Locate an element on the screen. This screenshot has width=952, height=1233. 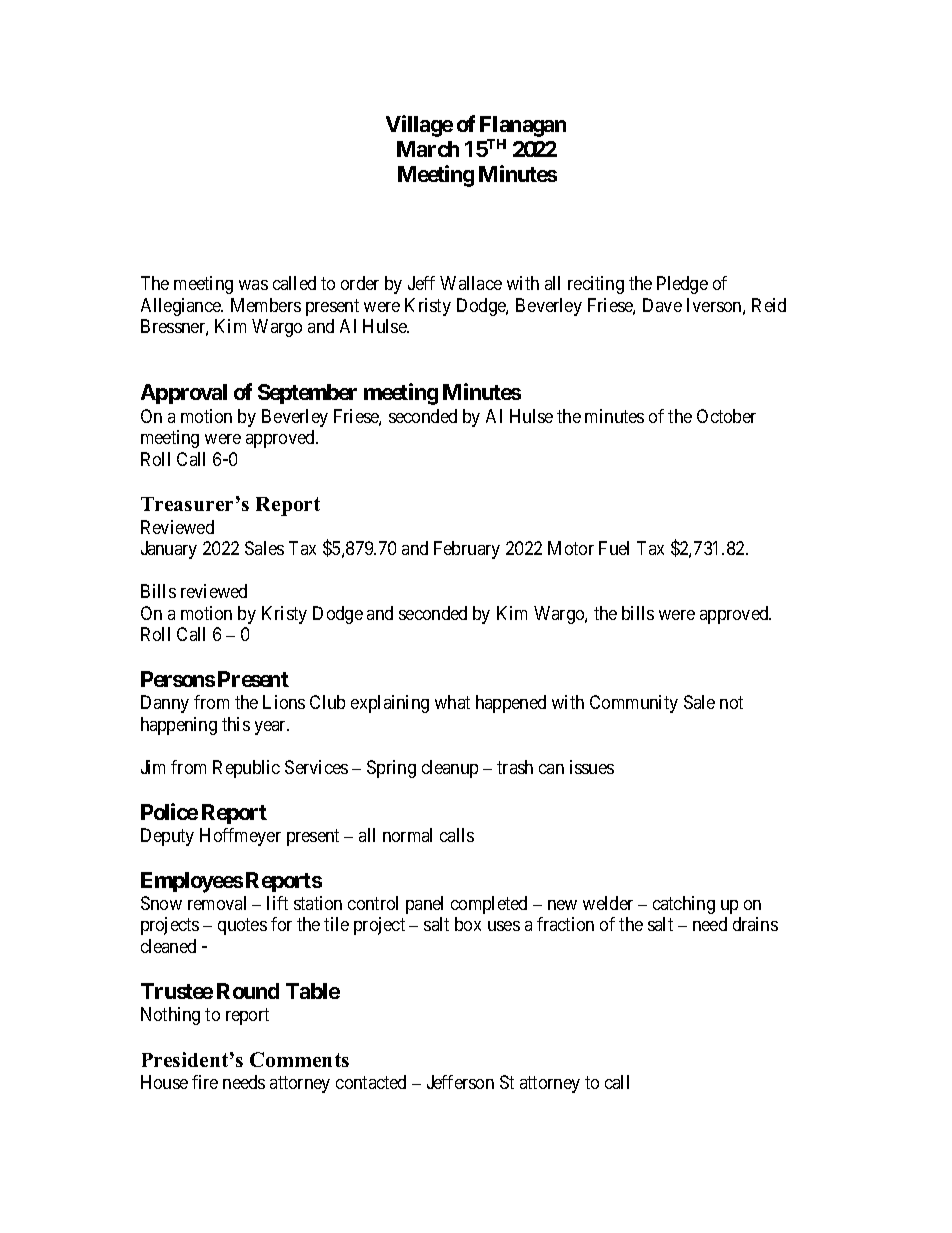
Approval is located at coordinates (184, 394).
